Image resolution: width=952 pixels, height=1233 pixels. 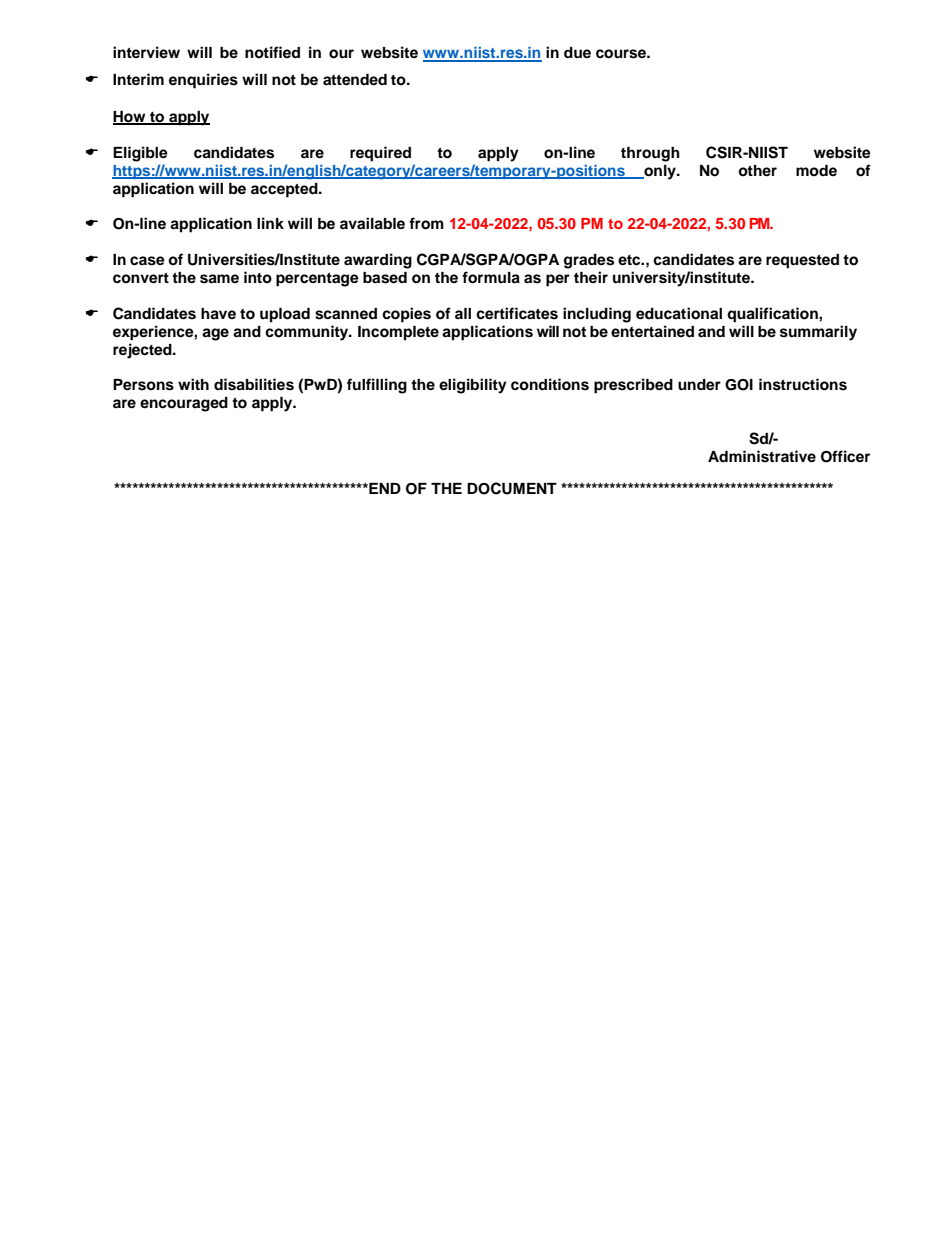 What do you see at coordinates (219, 279) in the screenshot?
I see `same` at bounding box center [219, 279].
